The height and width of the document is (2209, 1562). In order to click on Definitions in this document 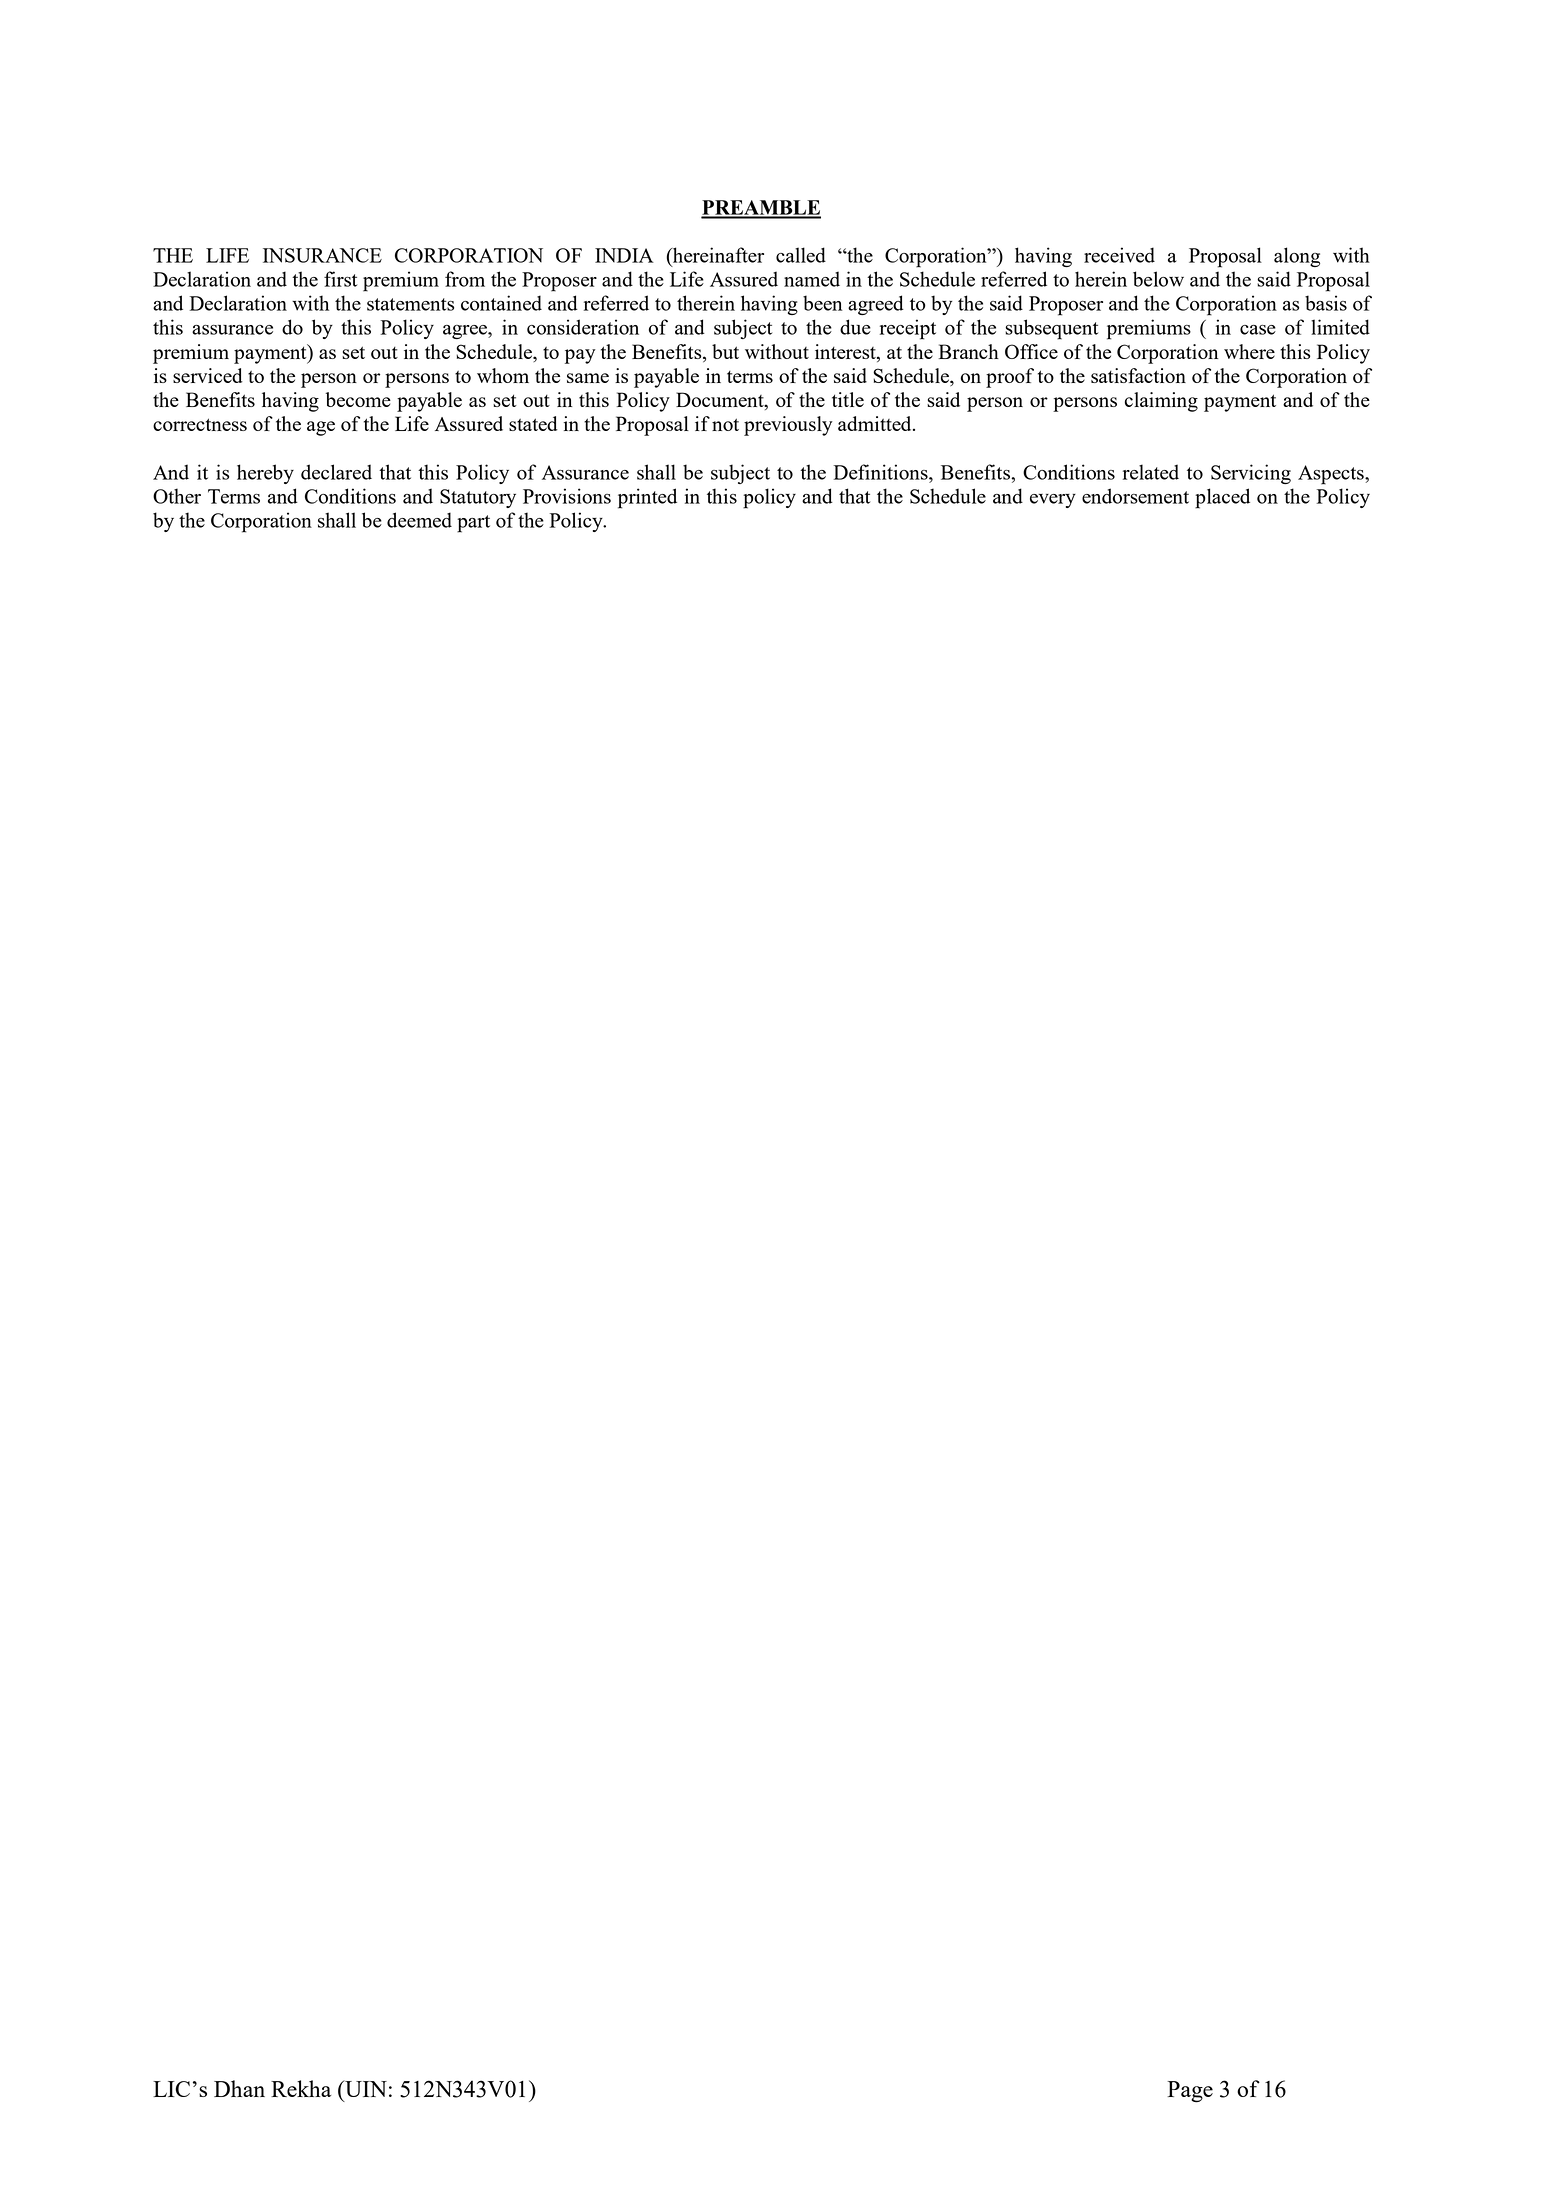, I will do `click(882, 472)`.
